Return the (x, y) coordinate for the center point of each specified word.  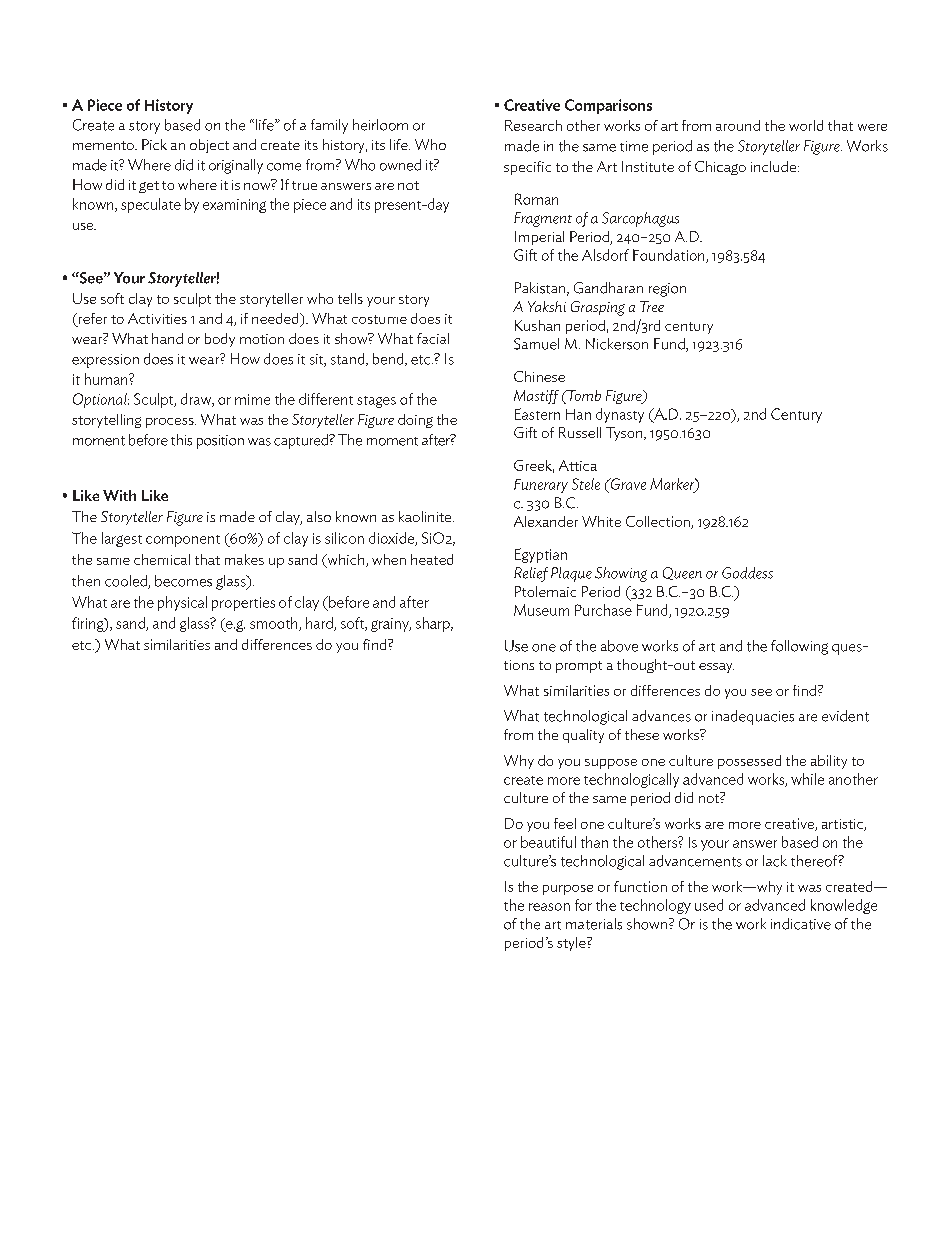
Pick (154, 144)
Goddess (747, 573)
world (806, 125)
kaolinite (426, 516)
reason (549, 907)
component (183, 541)
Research (533, 125)
